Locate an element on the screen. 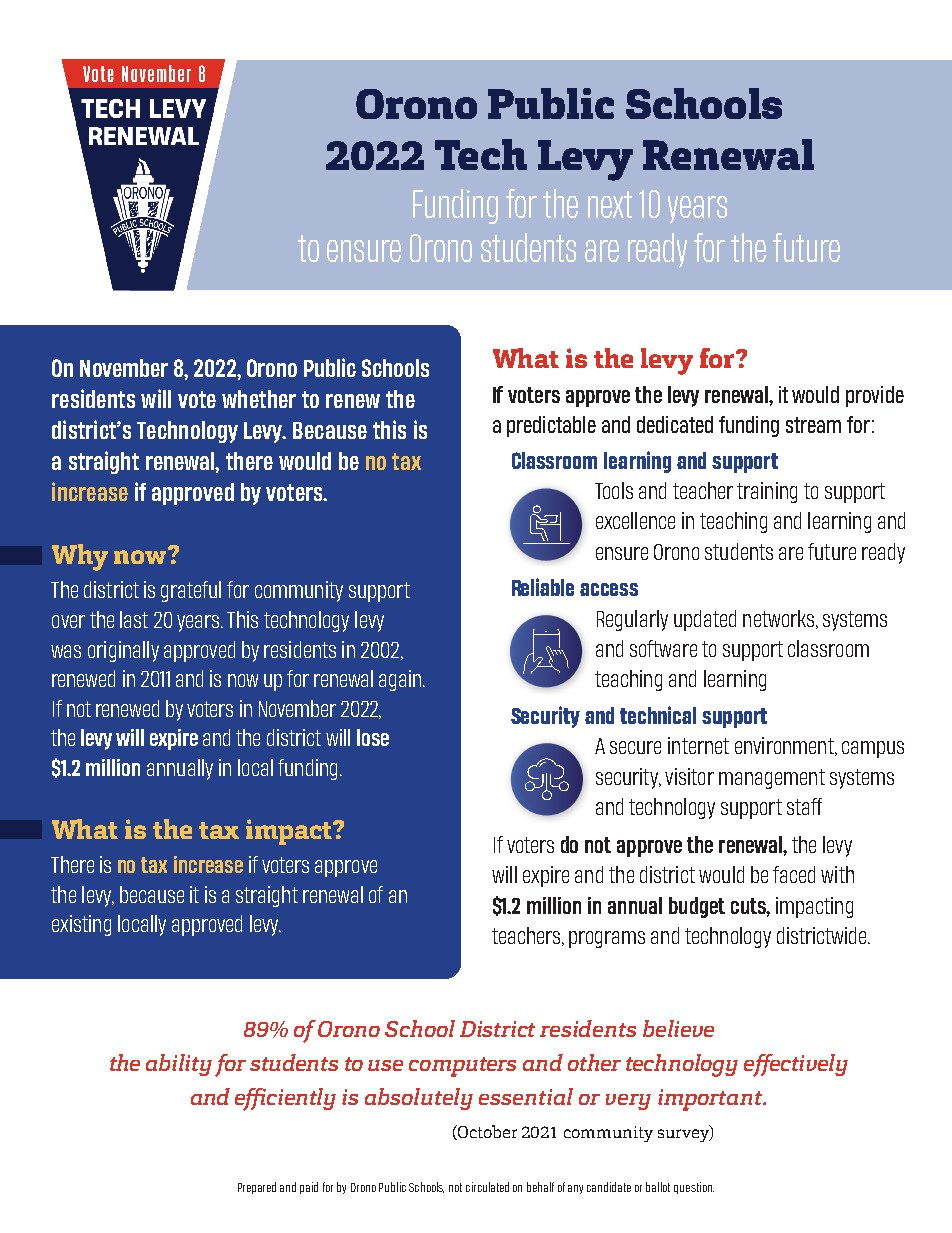 This screenshot has width=952, height=1233. circulated is located at coordinates (487, 1187).
